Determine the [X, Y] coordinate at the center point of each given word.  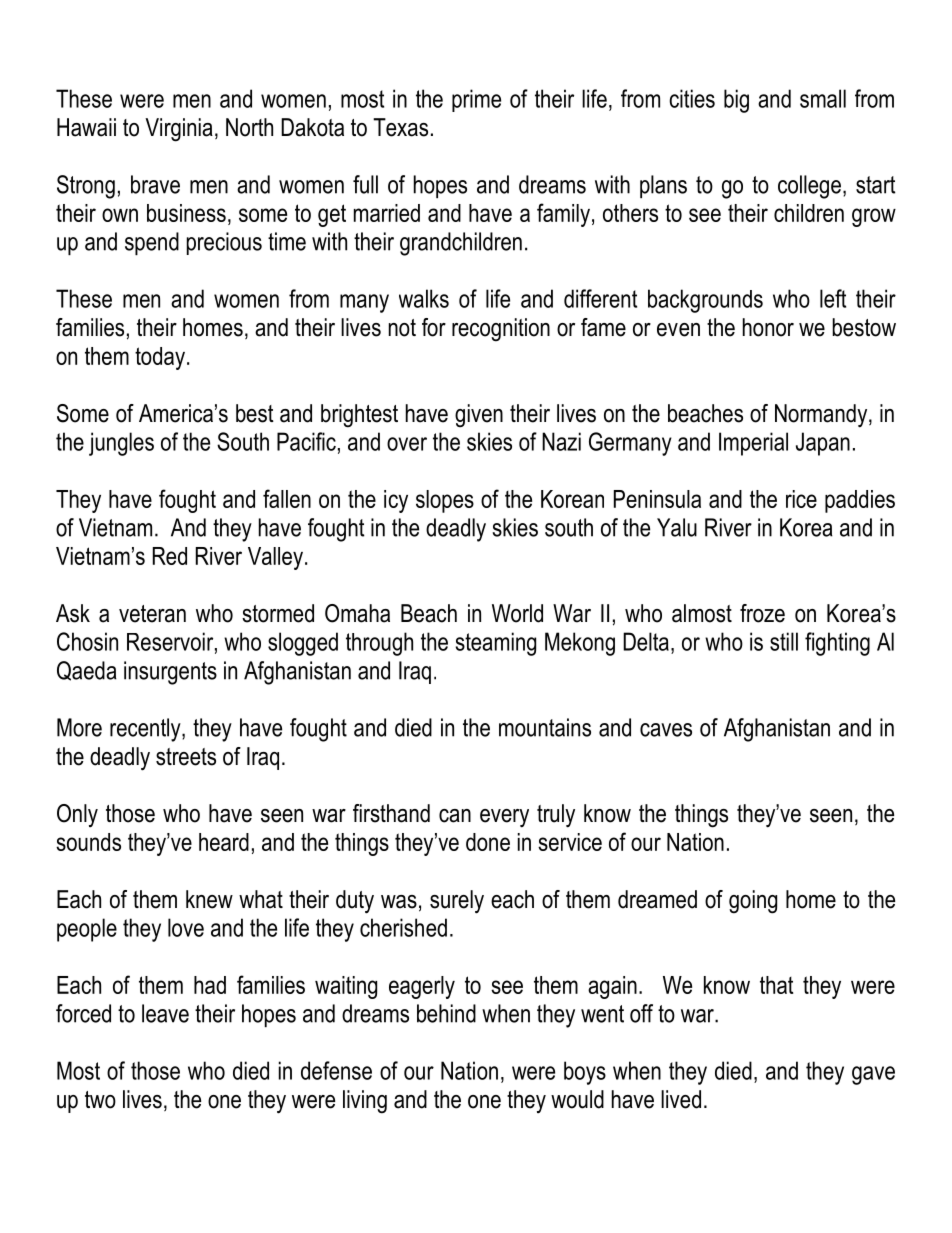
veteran [152, 614]
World [517, 613]
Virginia [179, 130]
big [736, 101]
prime [476, 100]
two [100, 1100]
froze [762, 613]
